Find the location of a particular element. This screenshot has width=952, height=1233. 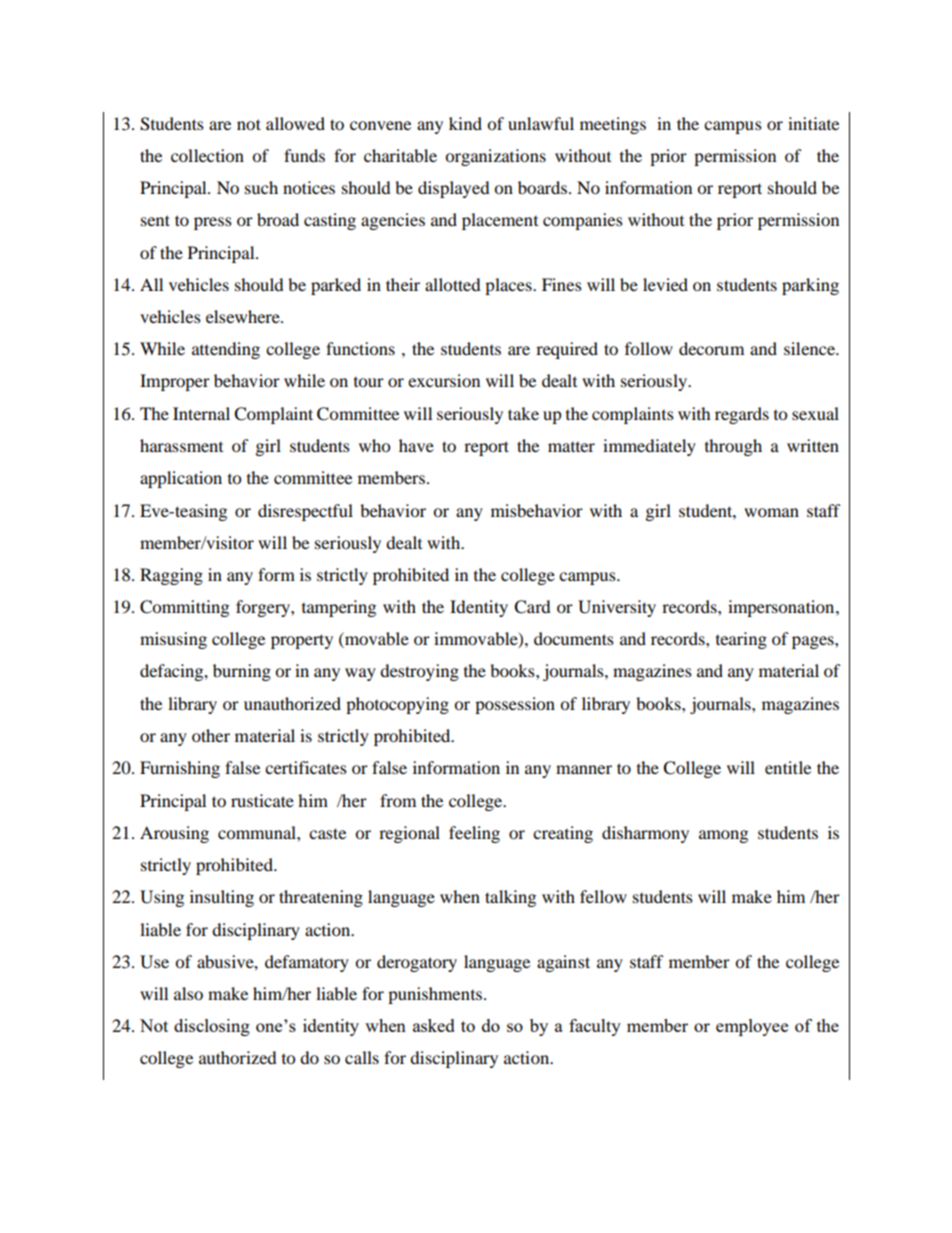

organizations is located at coordinates (495, 157).
